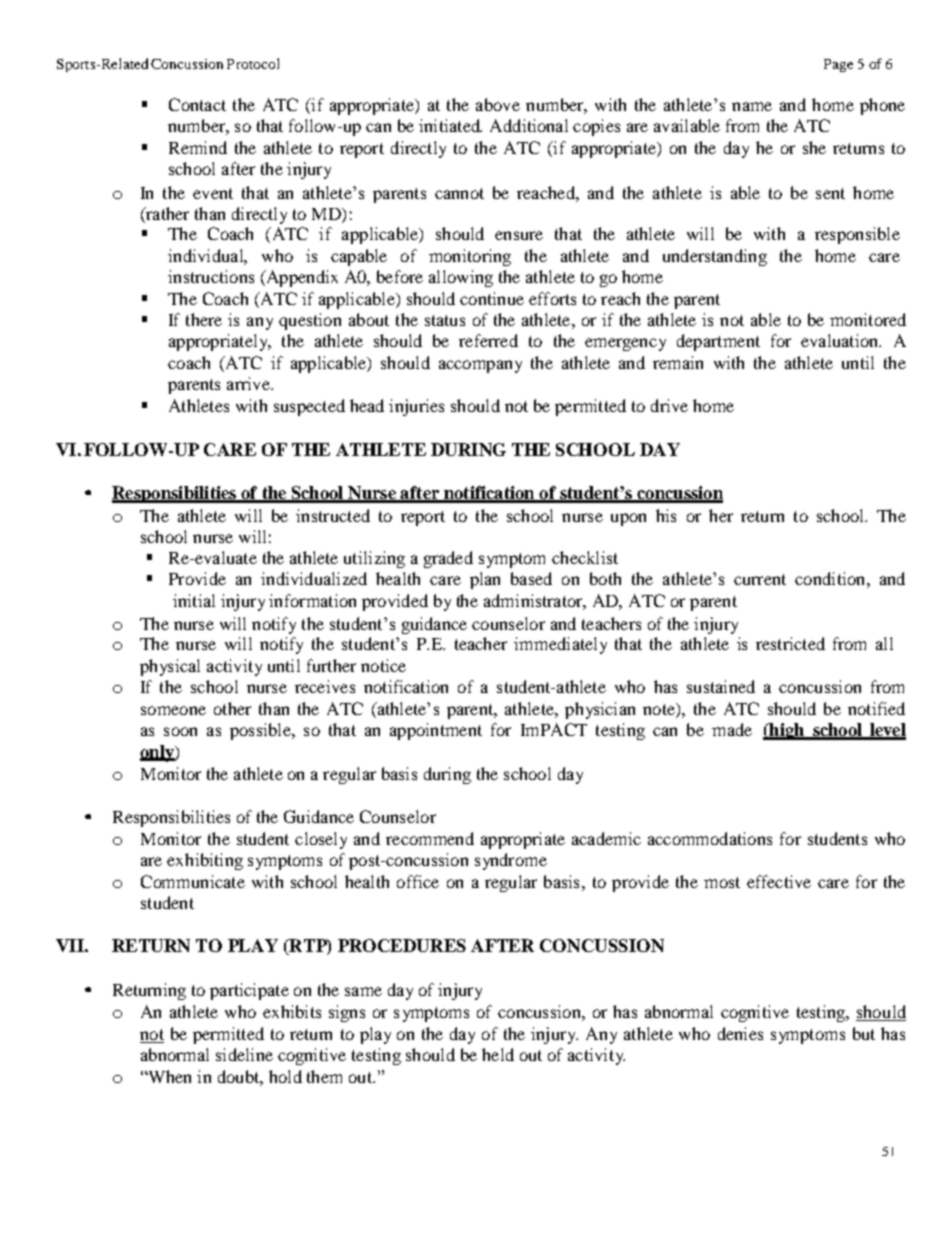  I want to click on name, so click(752, 106).
